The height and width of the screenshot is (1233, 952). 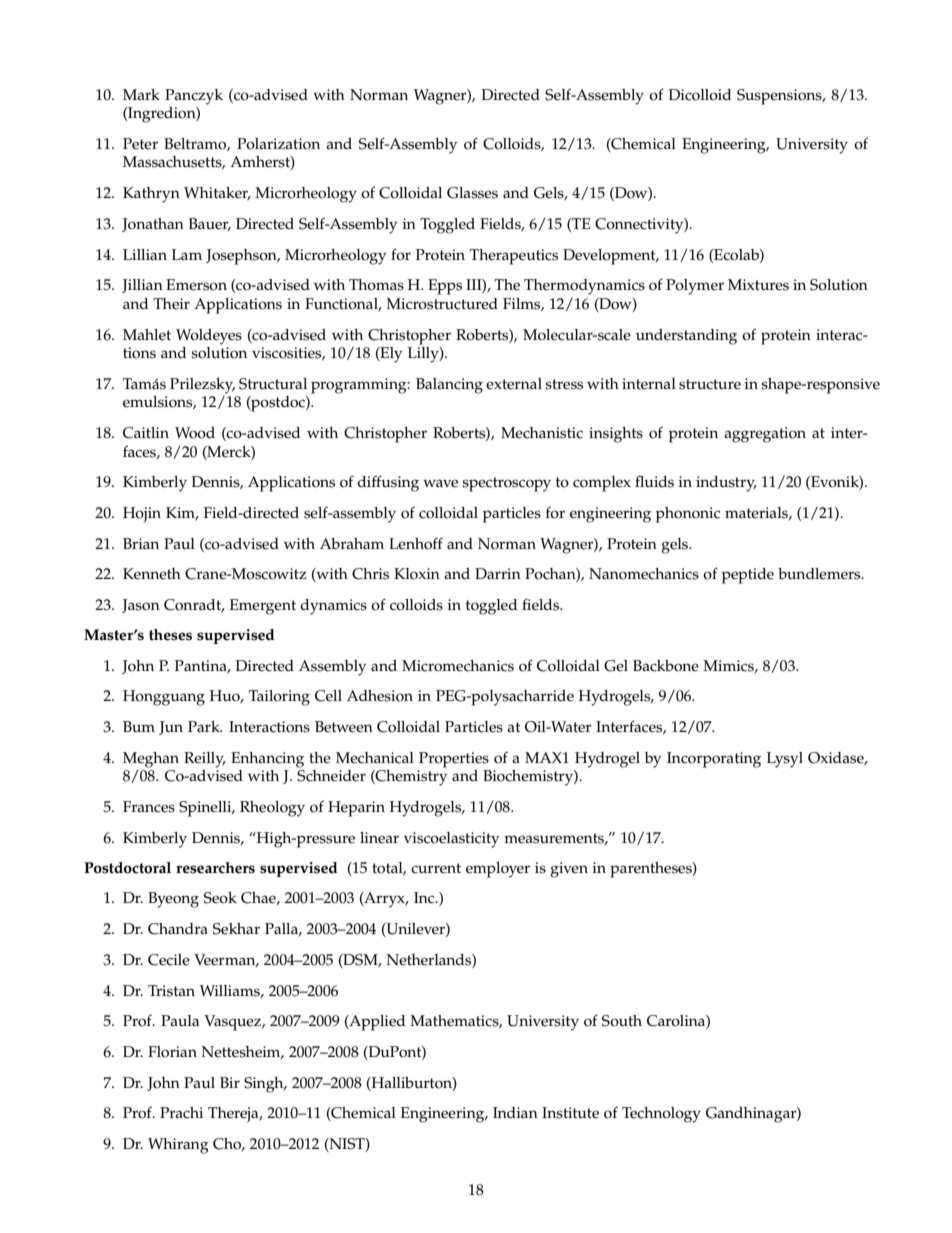 What do you see at coordinates (449, 386) in the screenshot?
I see `Balancing` at bounding box center [449, 386].
